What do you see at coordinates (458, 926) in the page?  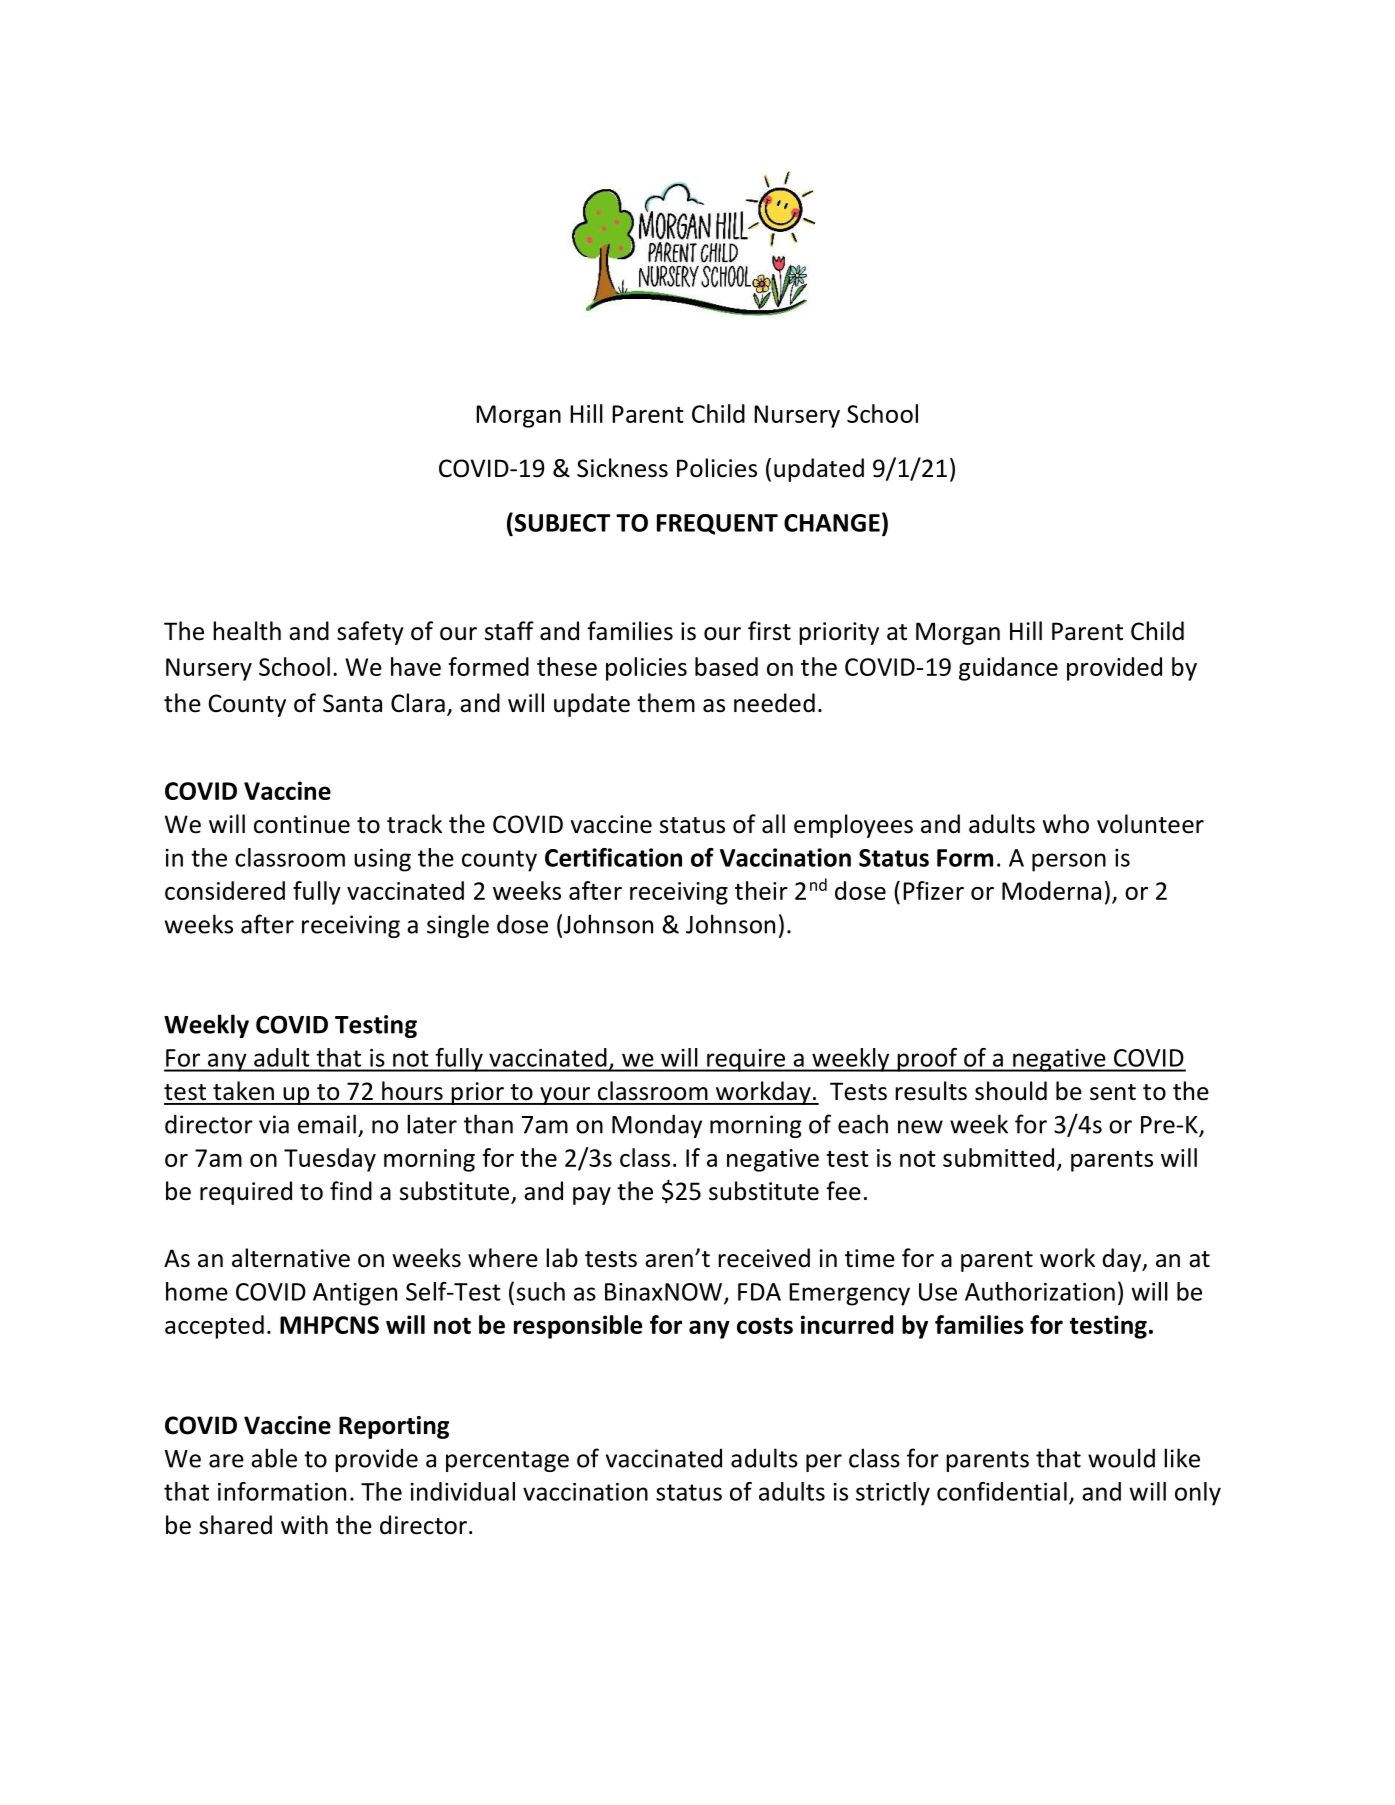 I see `single` at bounding box center [458, 926].
